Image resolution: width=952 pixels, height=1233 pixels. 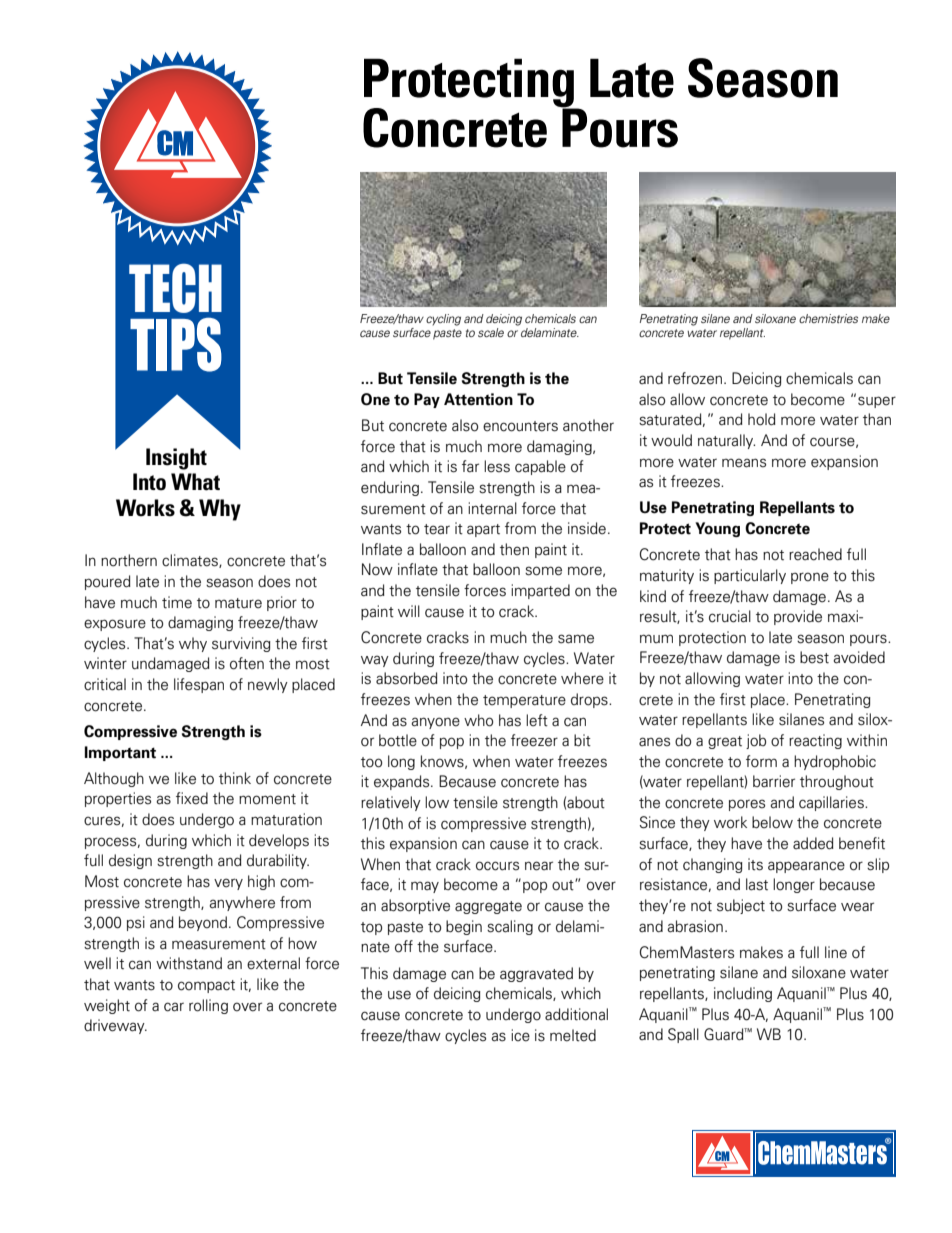 What do you see at coordinates (828, 318) in the page?
I see `chemistries` at bounding box center [828, 318].
